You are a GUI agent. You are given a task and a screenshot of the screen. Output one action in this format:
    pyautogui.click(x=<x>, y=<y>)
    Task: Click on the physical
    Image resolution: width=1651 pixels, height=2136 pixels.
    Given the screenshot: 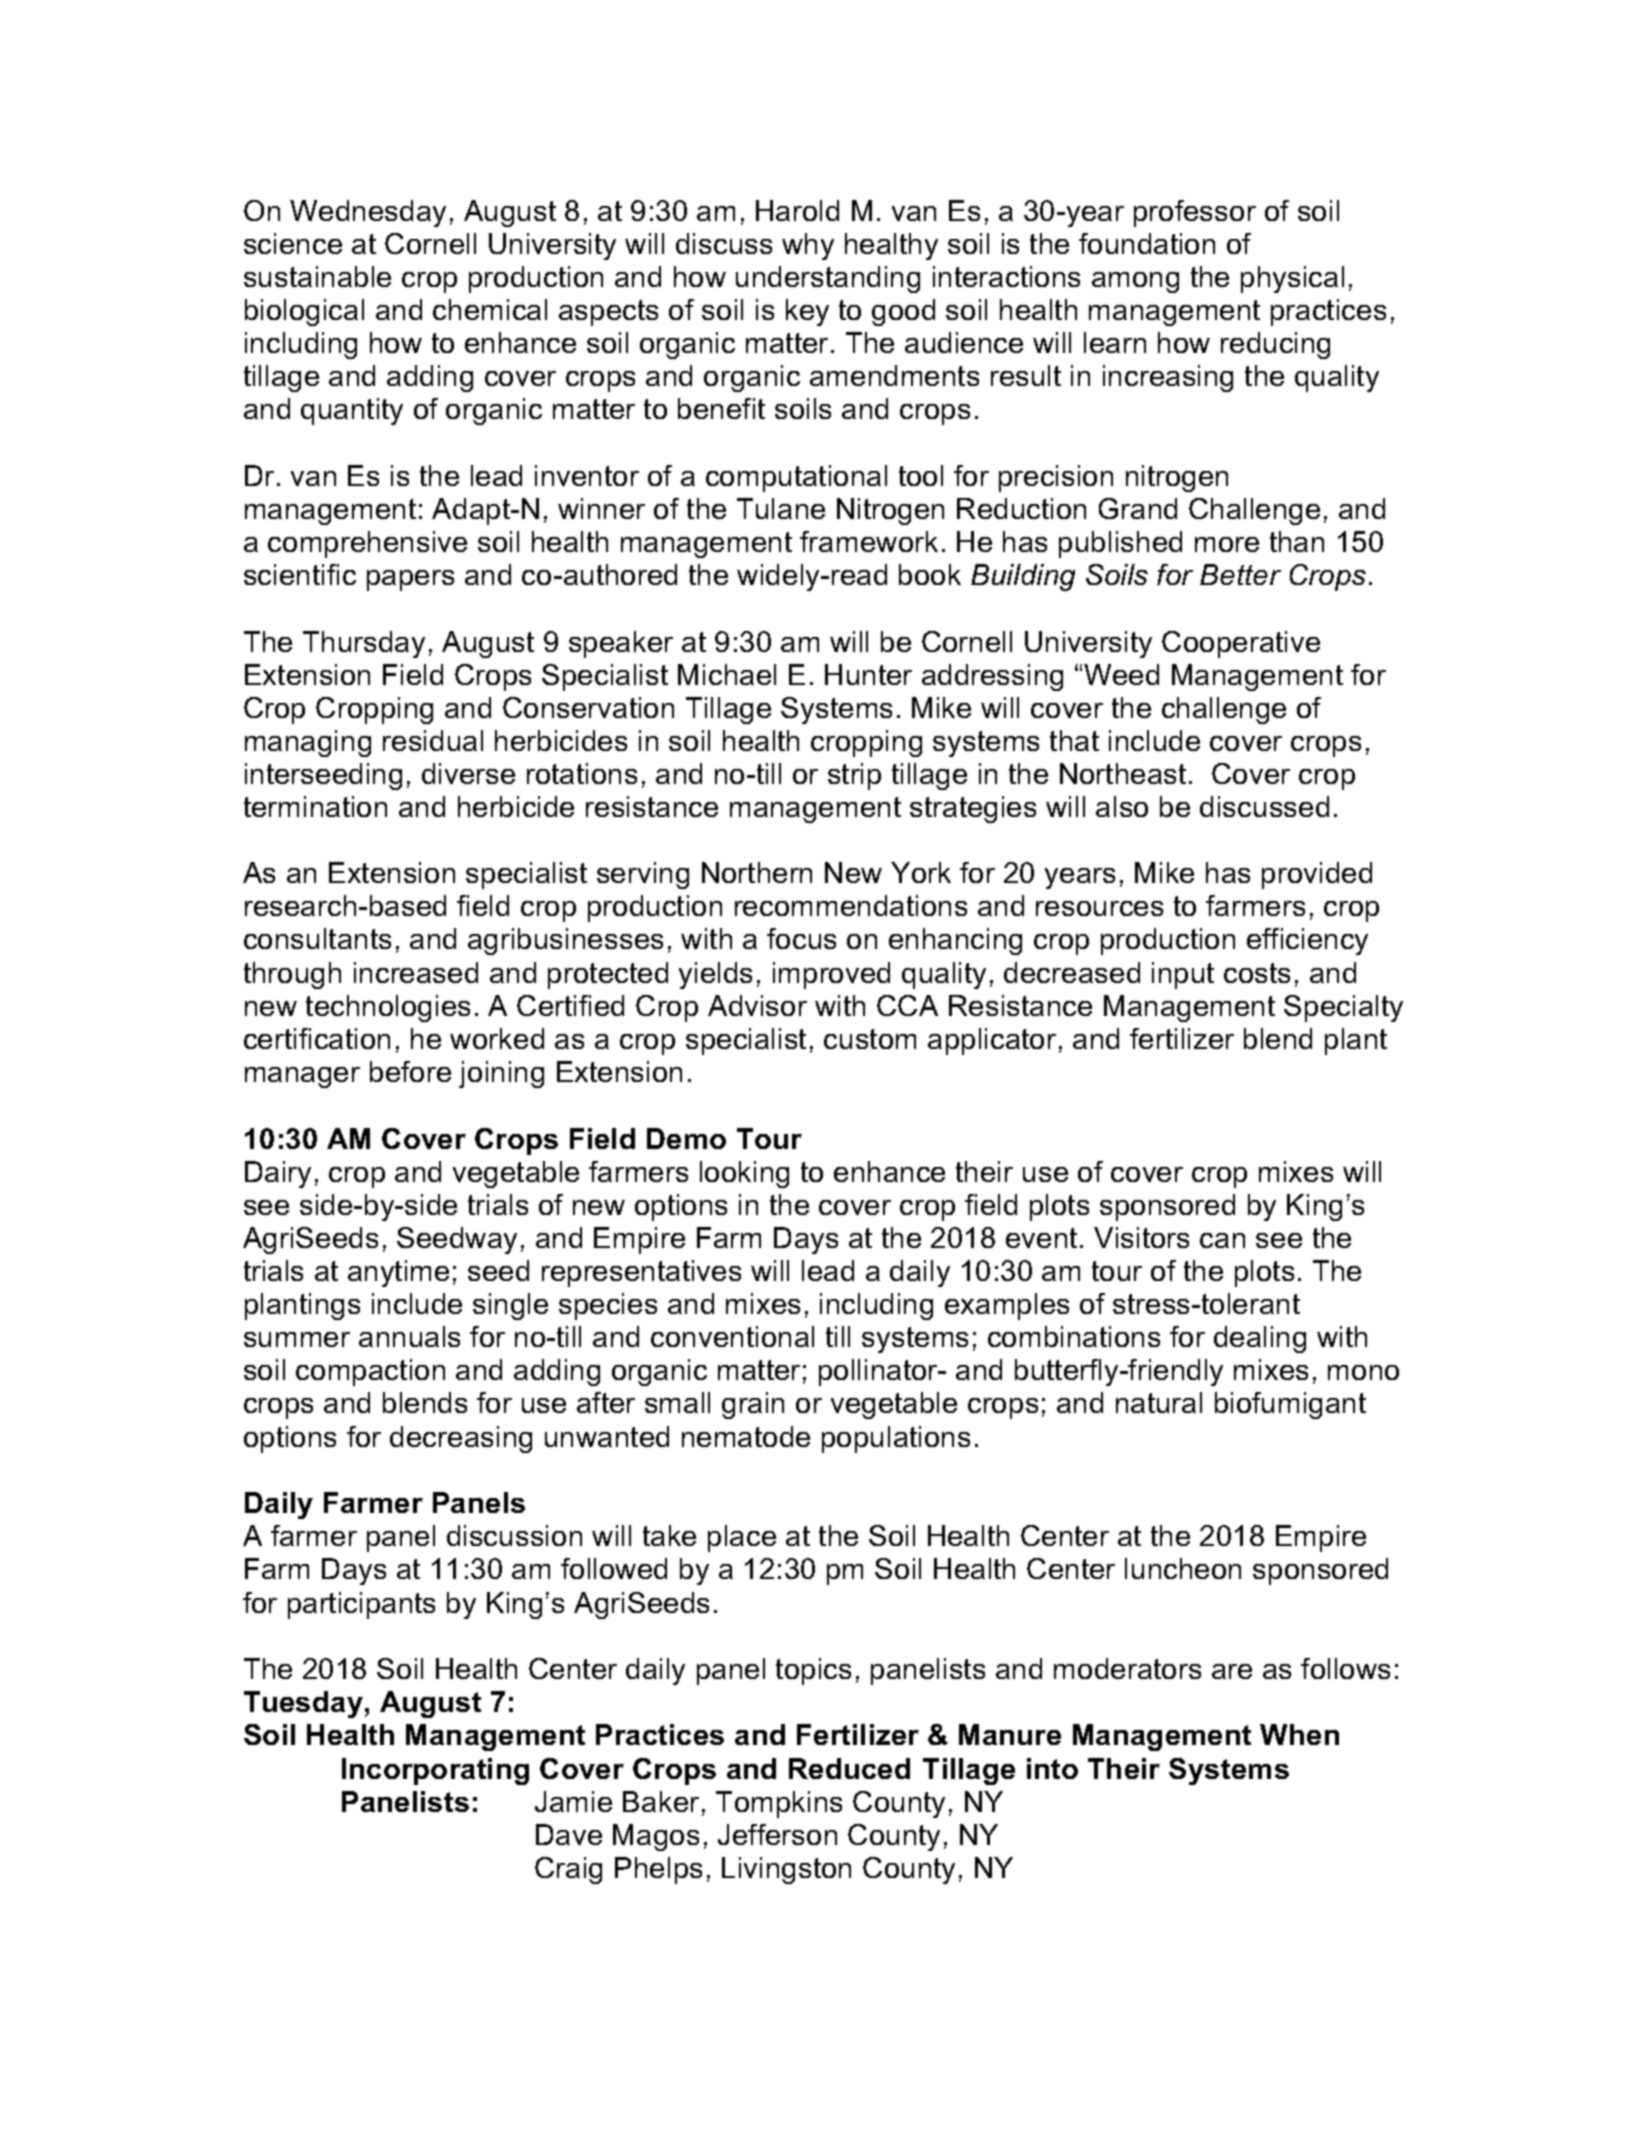 What is the action you would take?
    pyautogui.click(x=1292, y=279)
